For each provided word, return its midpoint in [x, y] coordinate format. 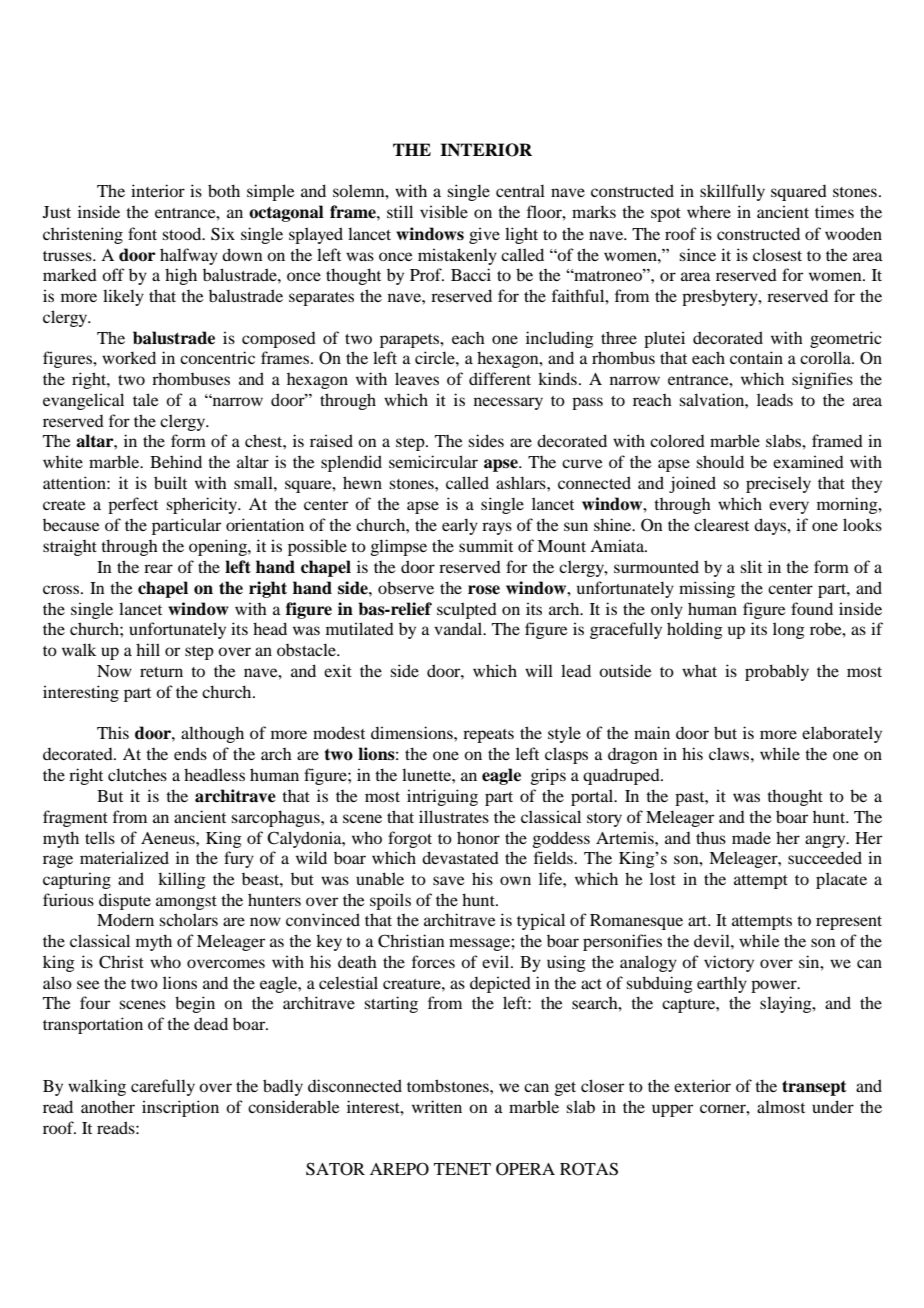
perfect [133, 505]
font [142, 233]
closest [777, 254]
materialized [124, 857]
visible [444, 211]
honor [478, 837]
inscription [180, 1108]
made [751, 838]
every [789, 507]
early [460, 526]
